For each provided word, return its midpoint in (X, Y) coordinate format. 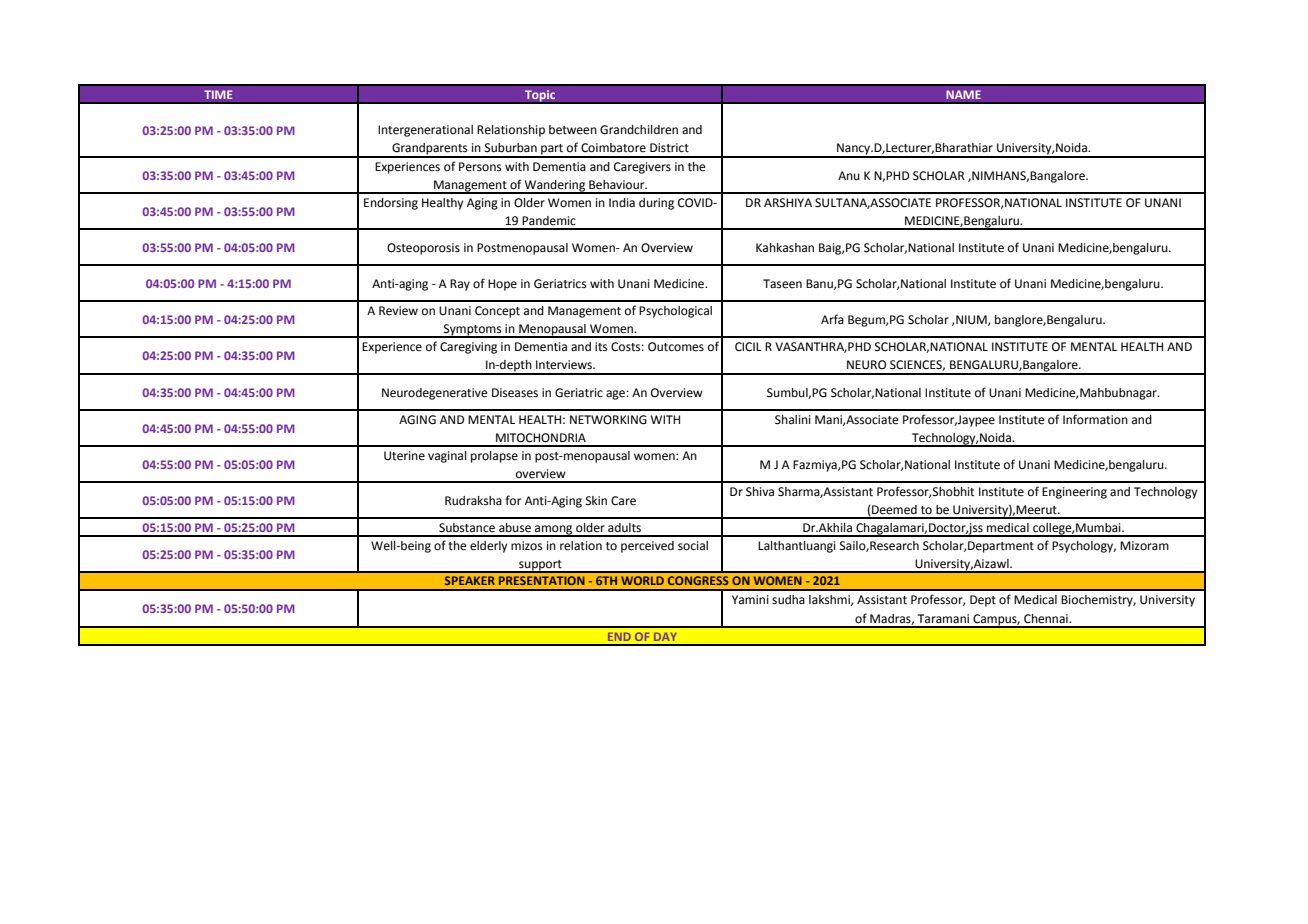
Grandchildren (639, 130)
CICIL (748, 347)
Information (1095, 419)
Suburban (511, 148)
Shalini (793, 420)
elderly (488, 547)
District (669, 148)
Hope (502, 285)
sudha (788, 600)
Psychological (675, 312)
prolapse (494, 457)
